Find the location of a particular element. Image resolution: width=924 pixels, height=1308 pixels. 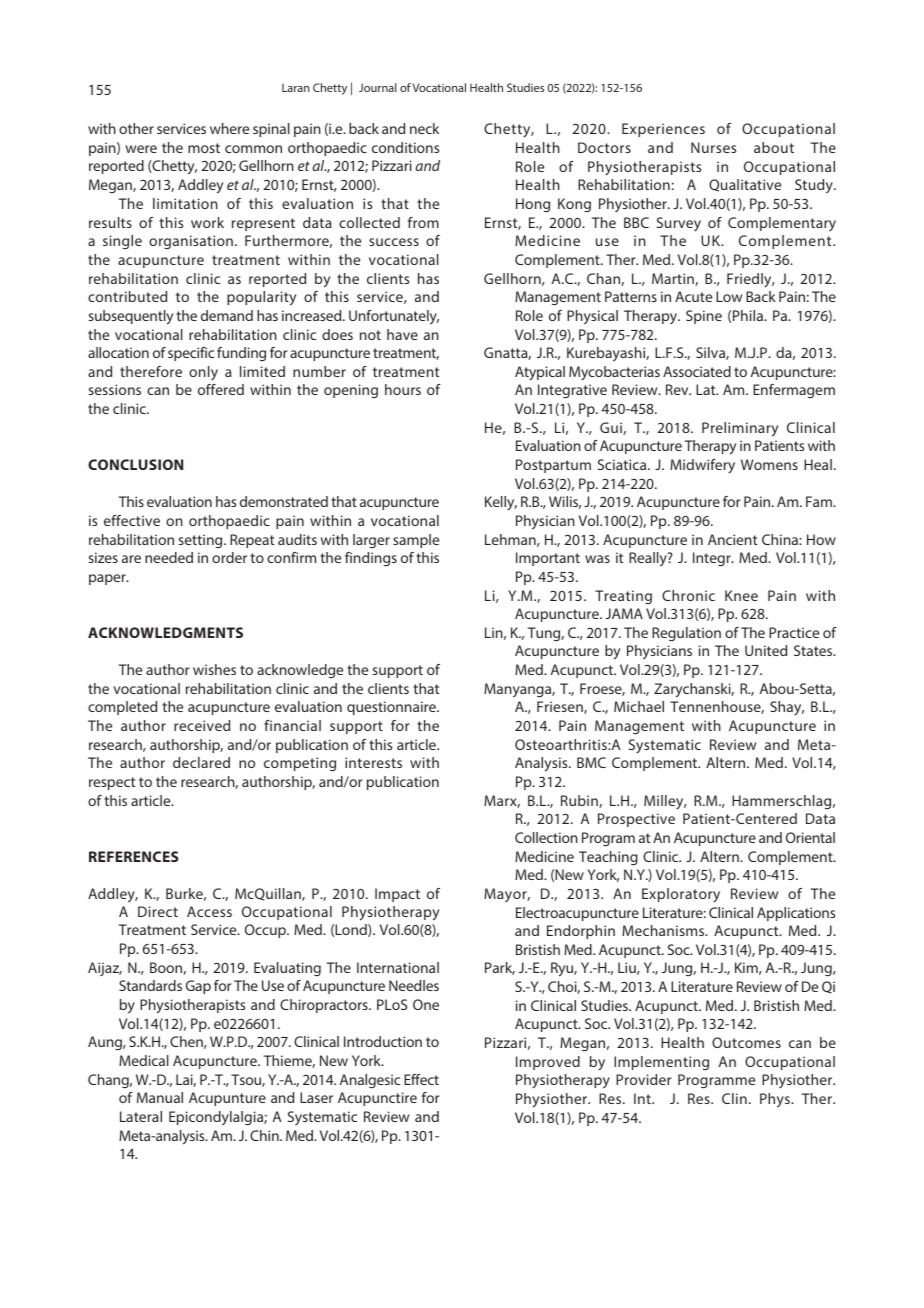

where is located at coordinates (229, 128).
